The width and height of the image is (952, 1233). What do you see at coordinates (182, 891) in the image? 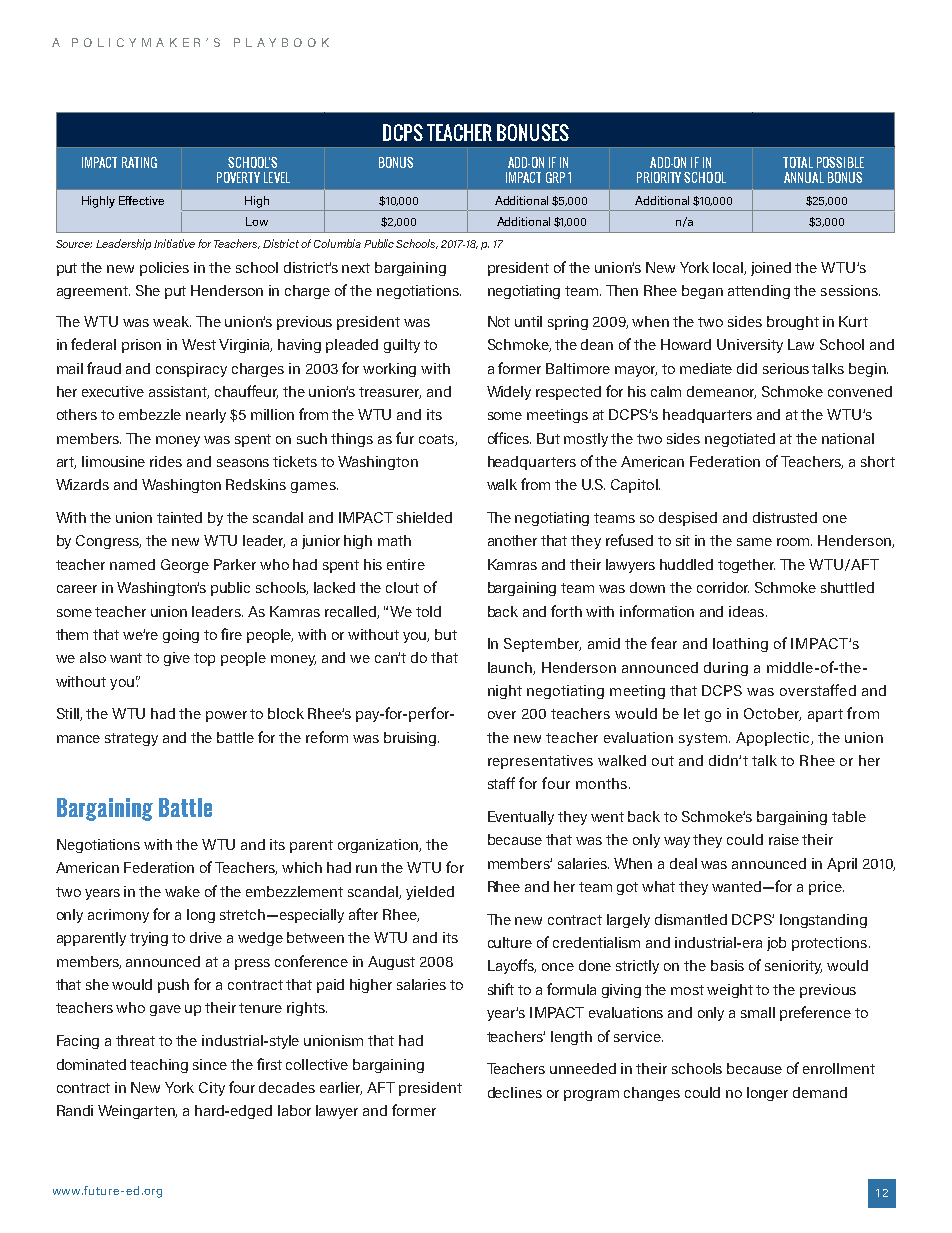
I see `wake` at bounding box center [182, 891].
